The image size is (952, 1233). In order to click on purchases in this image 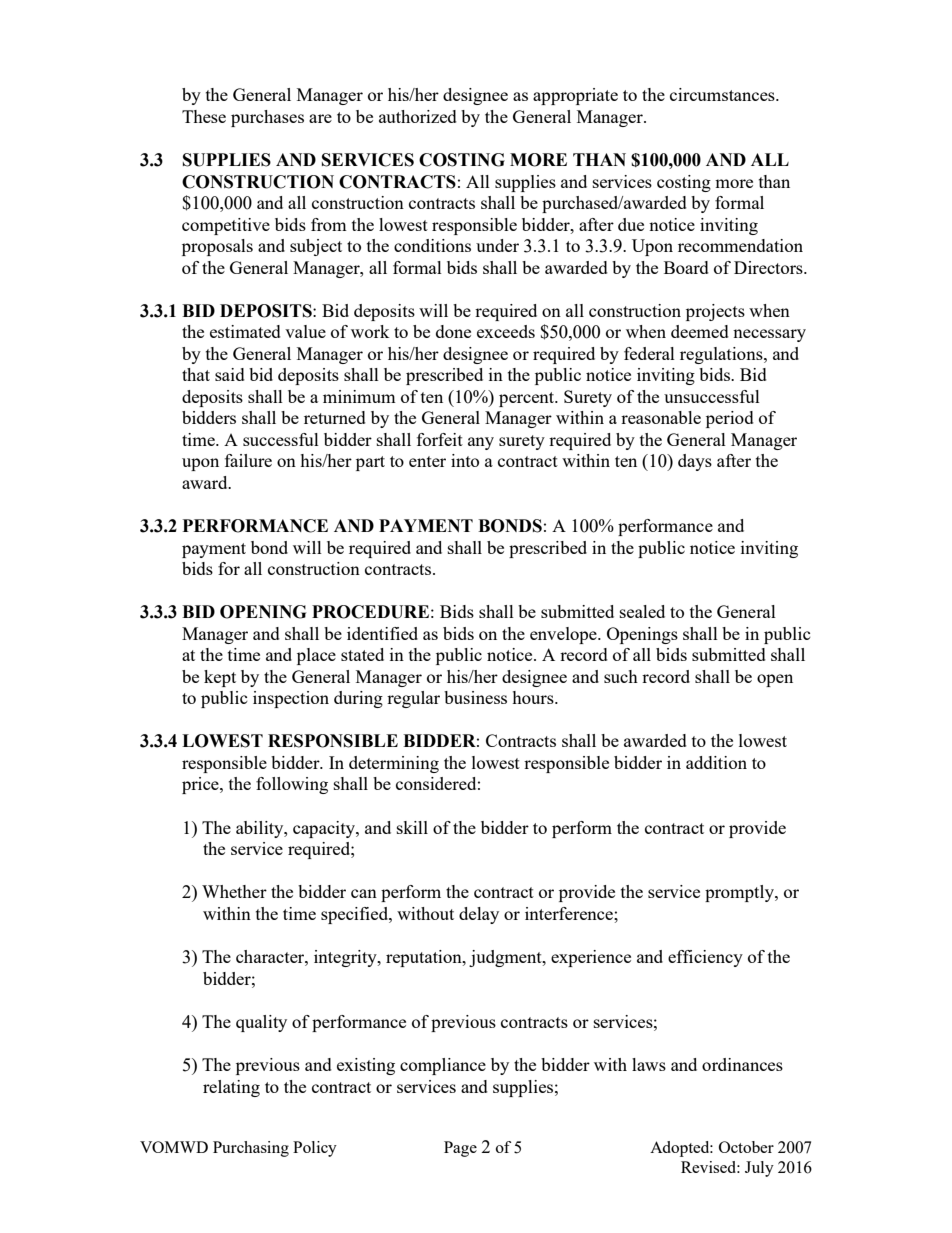, I will do `click(267, 118)`.
